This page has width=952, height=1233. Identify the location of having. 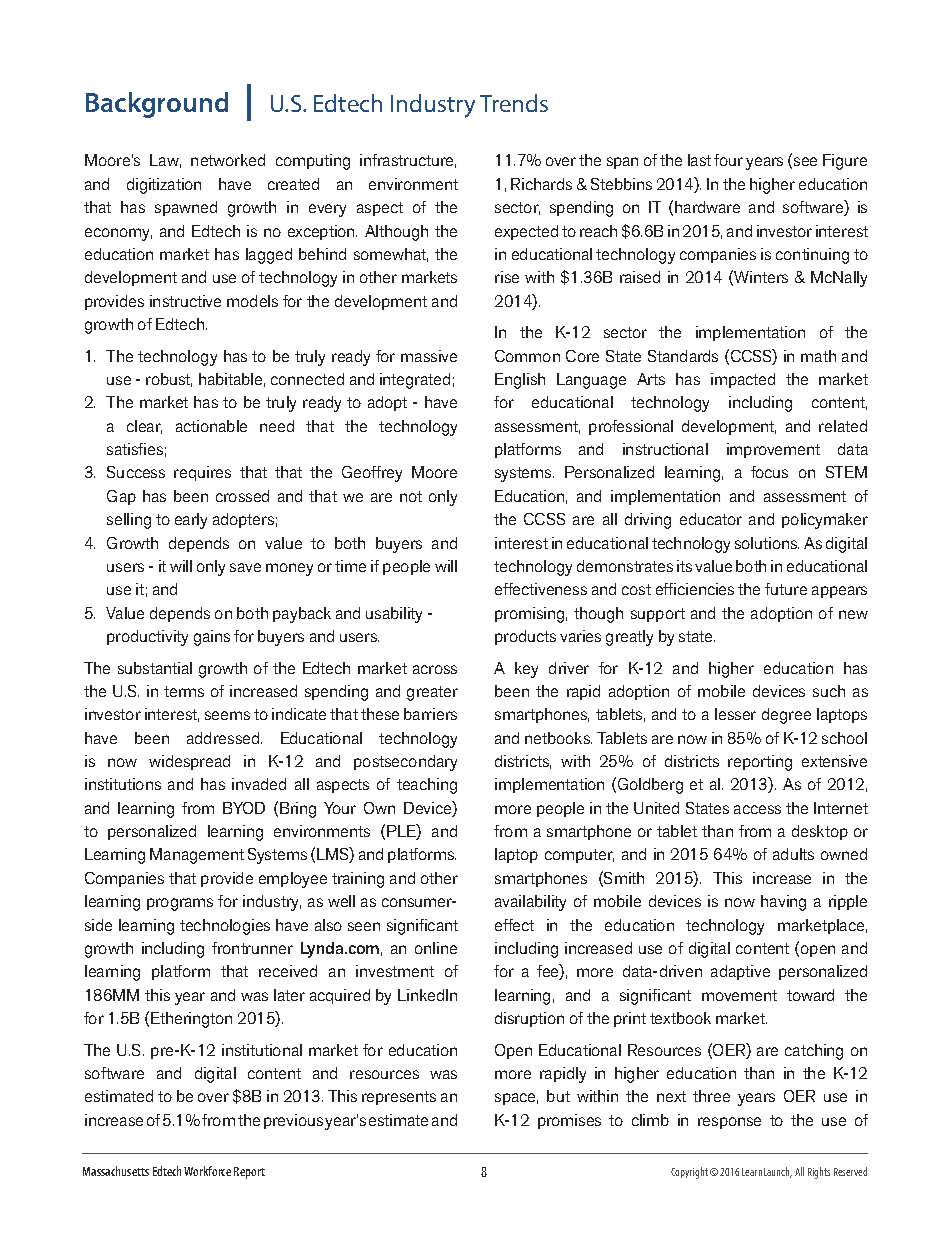
(783, 903).
